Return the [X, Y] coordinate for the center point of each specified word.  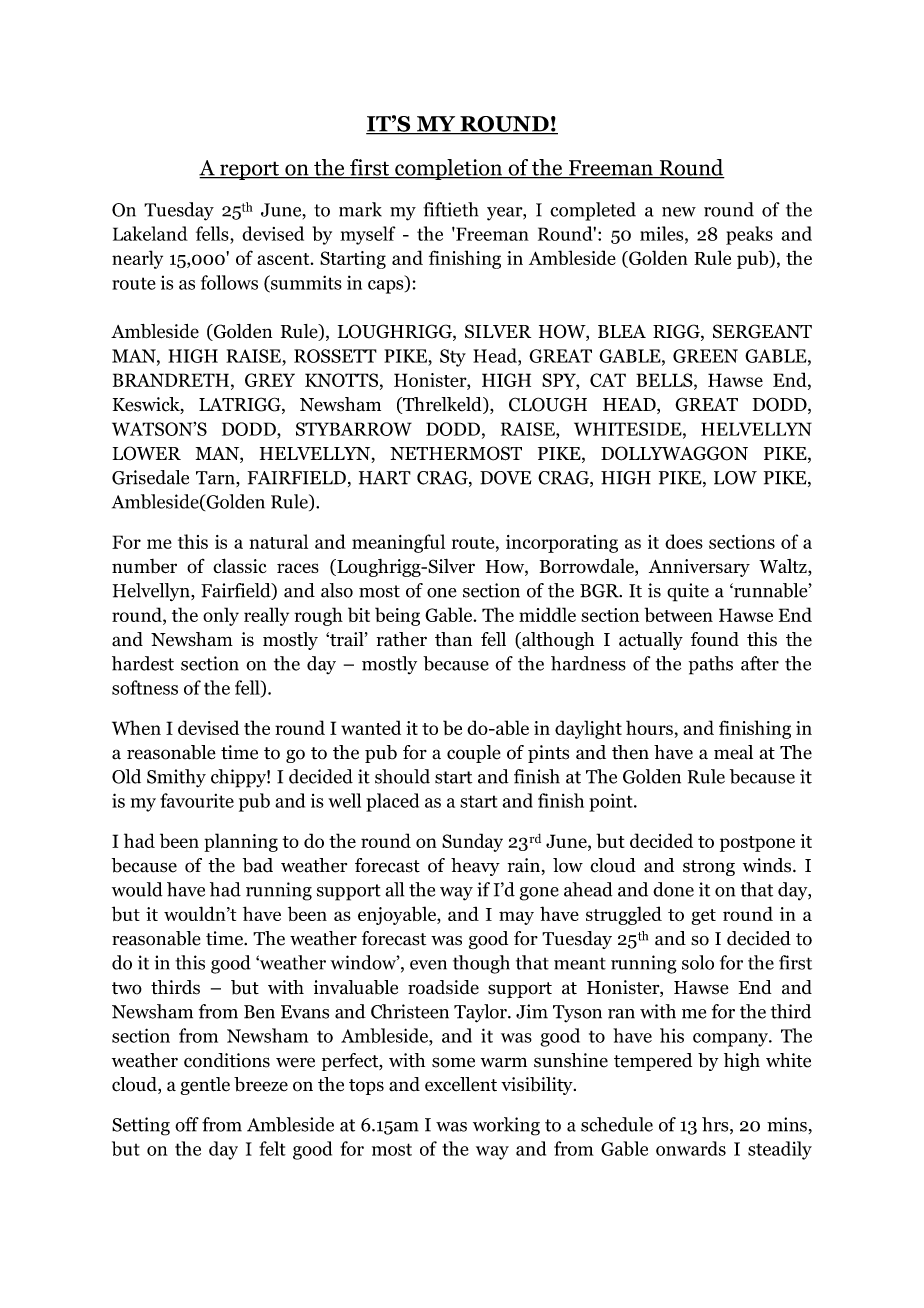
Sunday [472, 842]
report [249, 170]
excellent [461, 1084]
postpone [757, 844]
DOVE [505, 478]
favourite [197, 800]
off [187, 1124]
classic [239, 565]
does [684, 541]
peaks [749, 235]
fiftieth [450, 209]
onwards [691, 1148]
